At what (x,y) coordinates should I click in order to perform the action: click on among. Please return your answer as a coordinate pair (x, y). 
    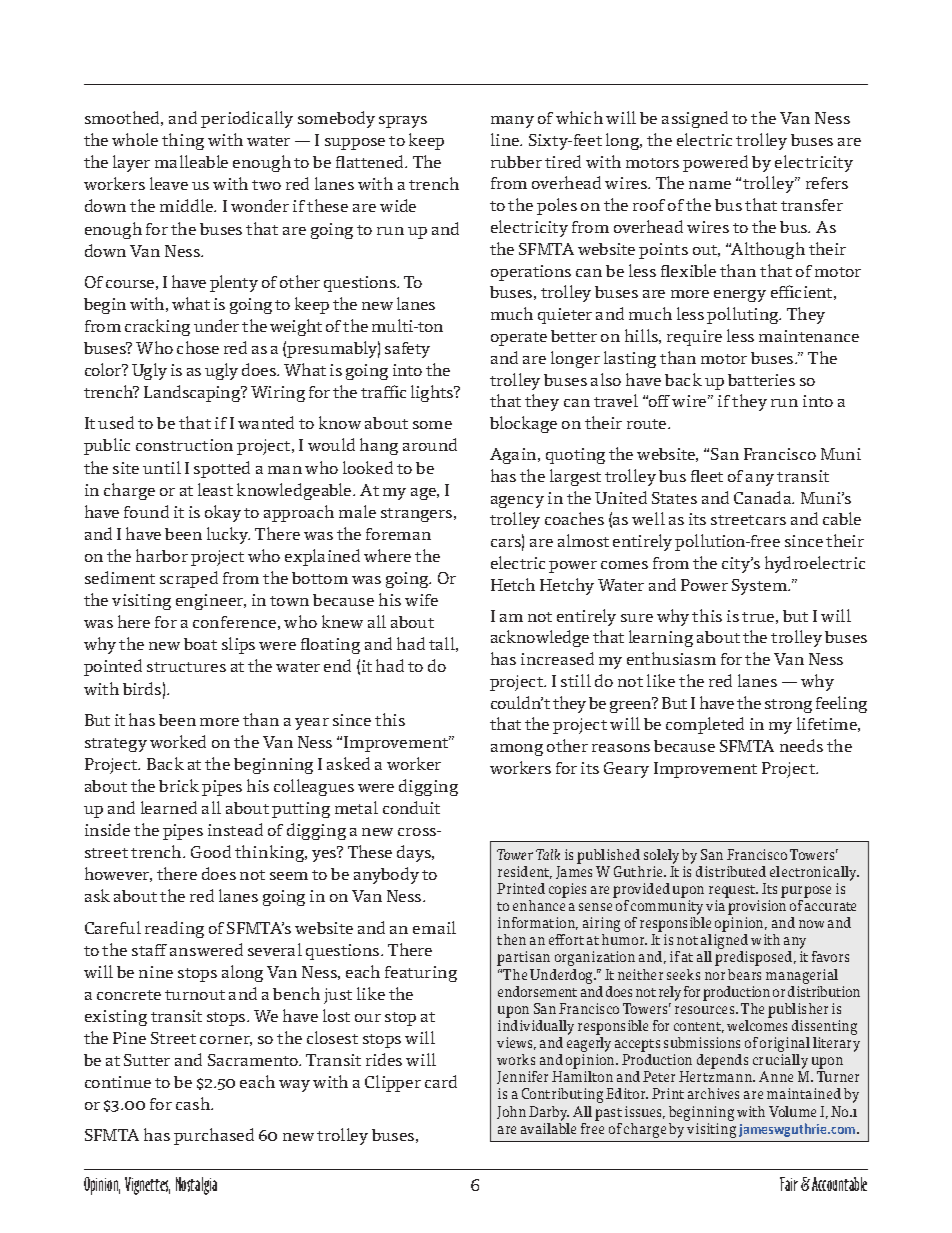
    Looking at the image, I should click on (517, 750).
